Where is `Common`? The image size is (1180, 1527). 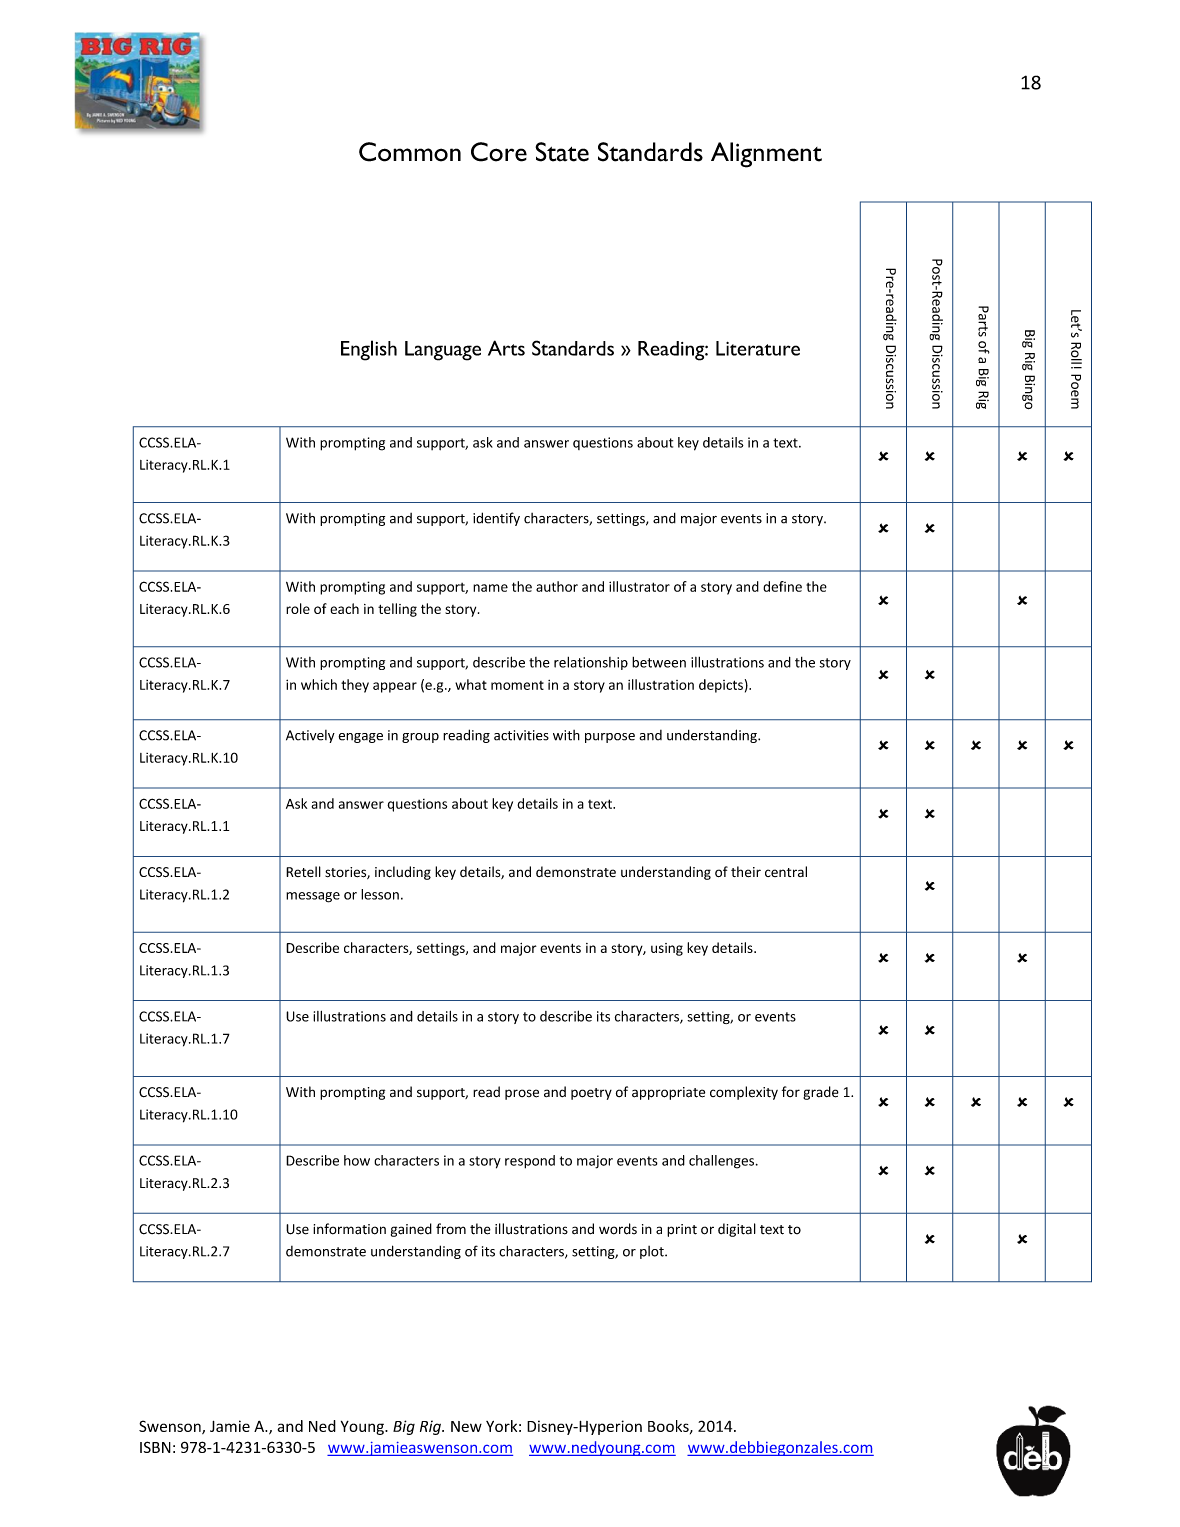
Common is located at coordinates (410, 152).
